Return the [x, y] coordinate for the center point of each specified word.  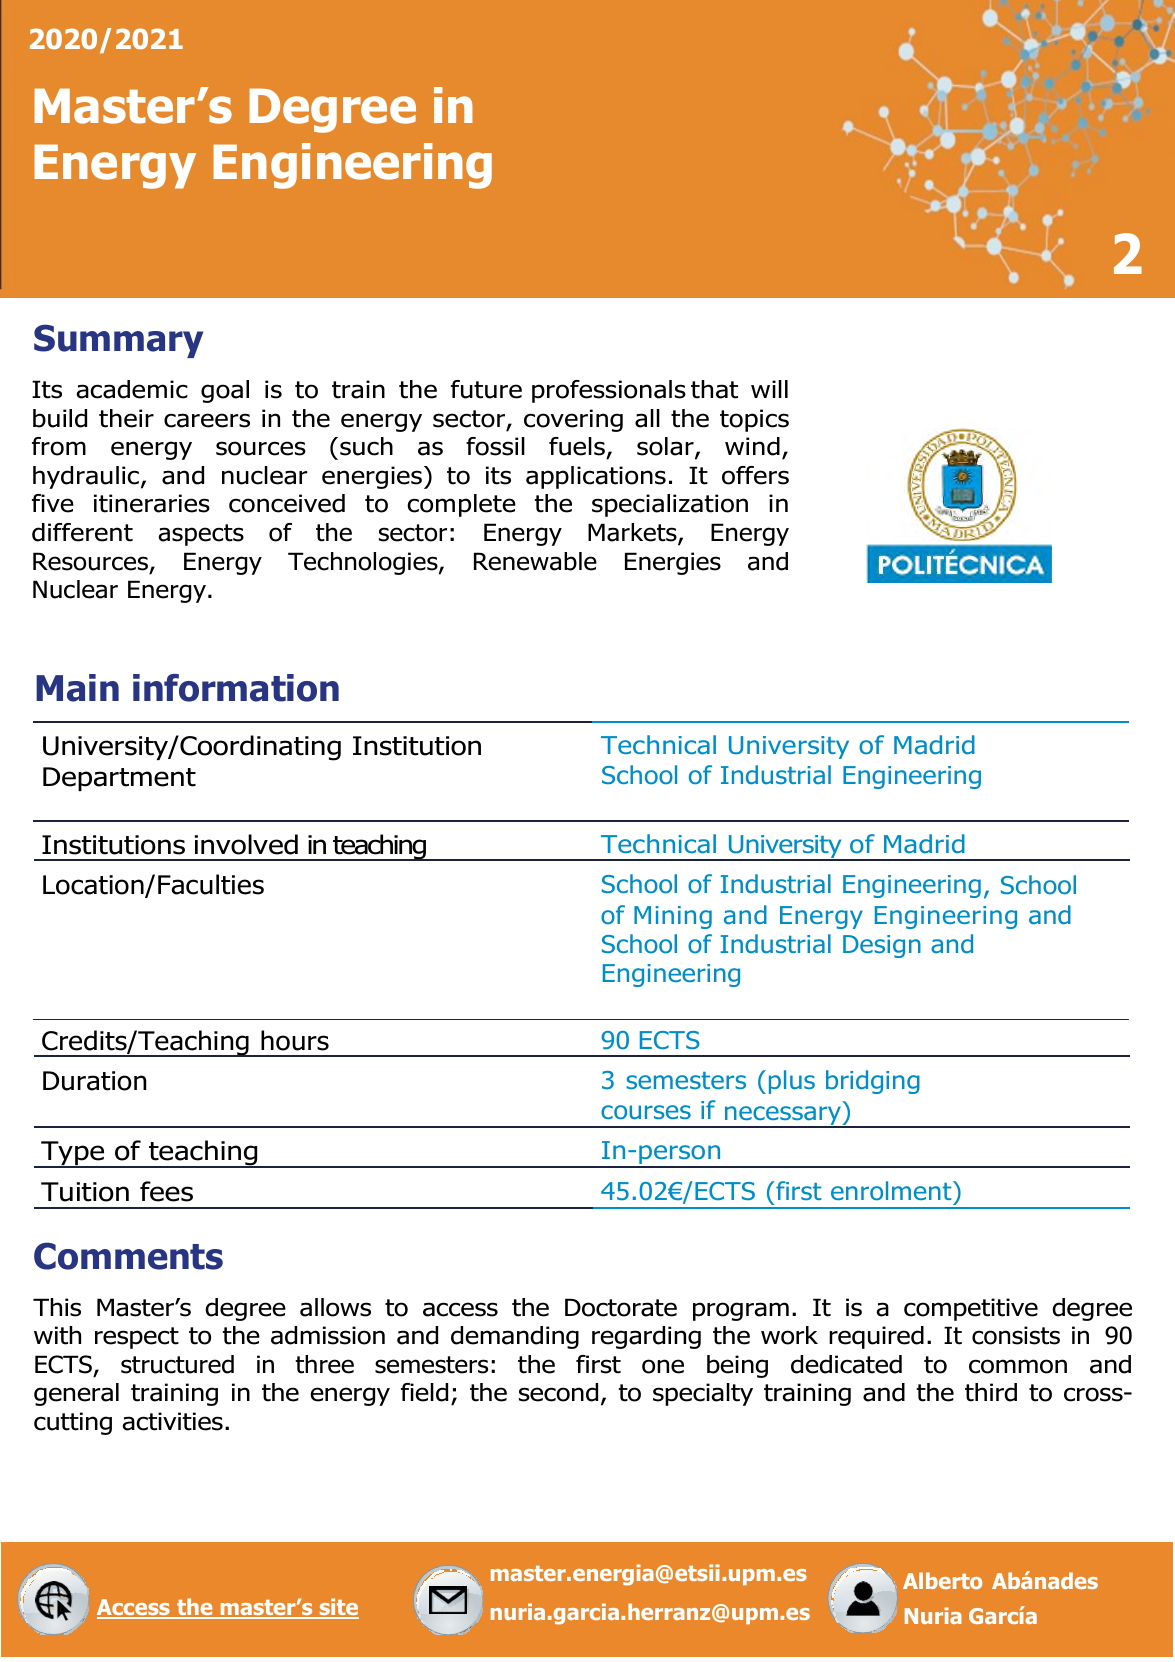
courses [646, 1112]
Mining [673, 917]
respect [137, 1338]
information [236, 688]
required [876, 1337]
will [769, 389]
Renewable [535, 561]
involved [246, 844]
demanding [515, 1337]
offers [755, 475]
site [338, 1608]
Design [882, 946]
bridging [873, 1082]
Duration [94, 1081]
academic [132, 389]
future [486, 389]
